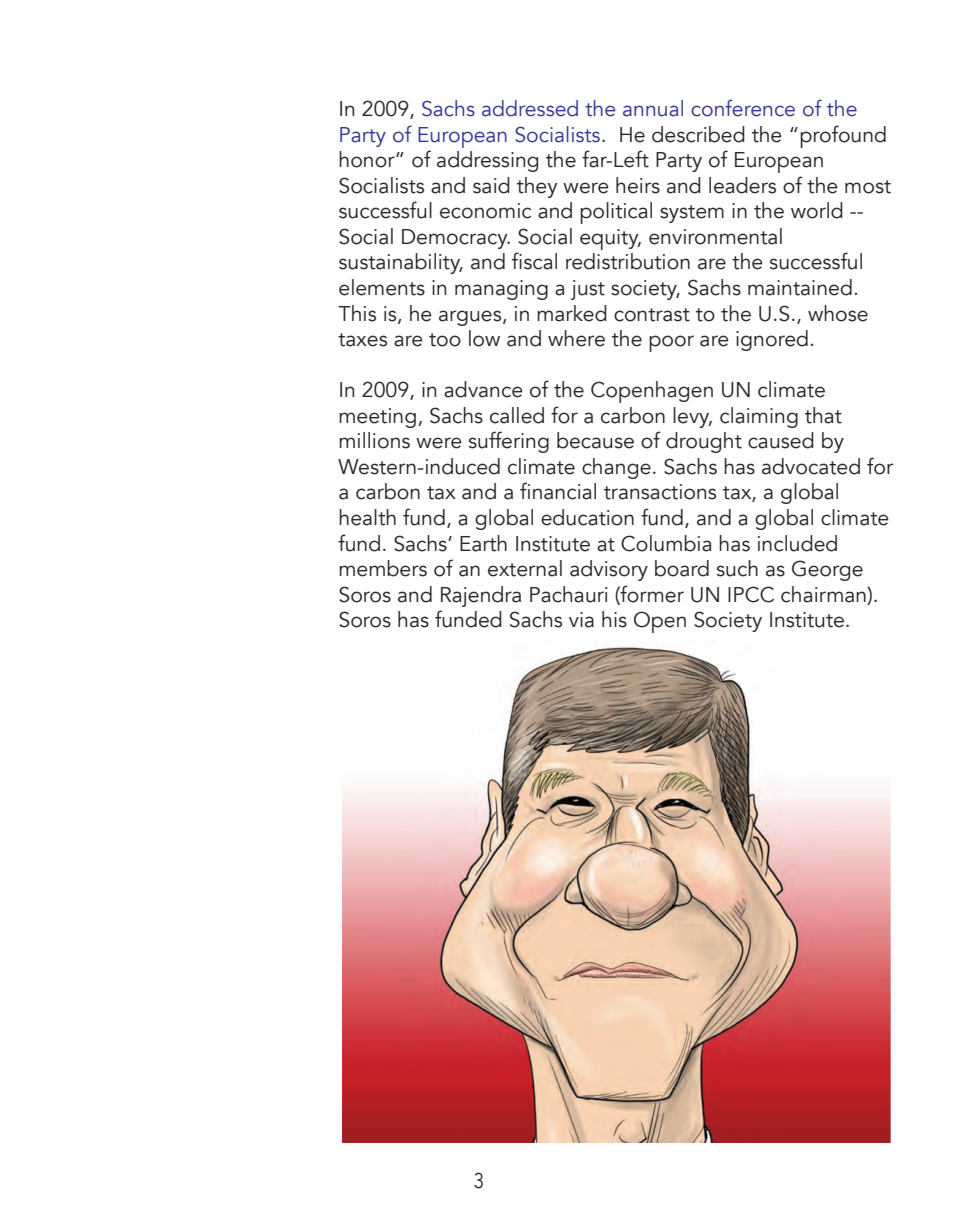 This page has width=958, height=1232. I want to click on millions, so click(374, 440).
